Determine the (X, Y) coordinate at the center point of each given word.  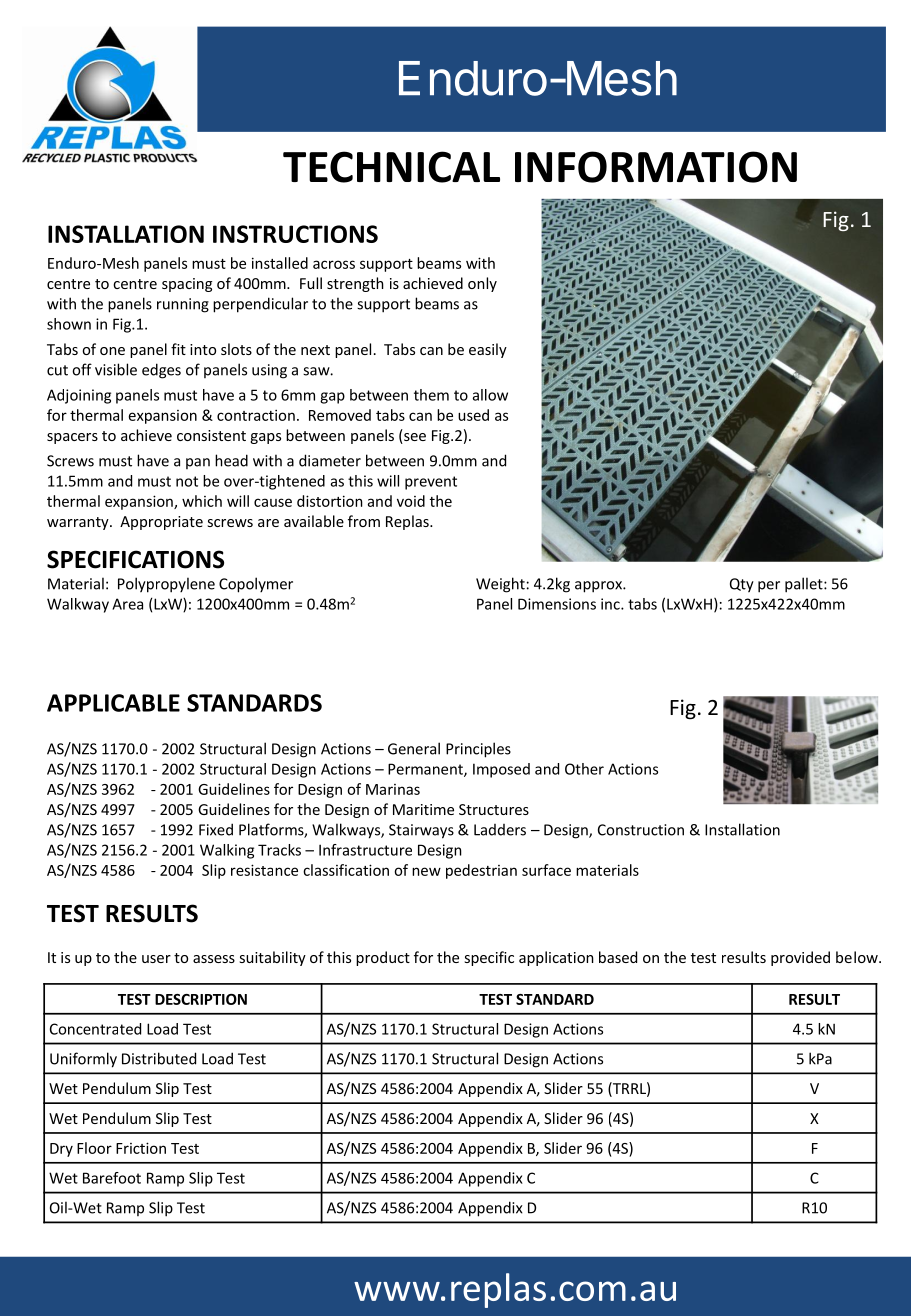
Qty (742, 585)
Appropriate (161, 523)
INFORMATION (656, 167)
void (411, 501)
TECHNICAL (391, 167)
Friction (141, 1148)
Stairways (421, 831)
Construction (641, 830)
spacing (187, 285)
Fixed (216, 829)
